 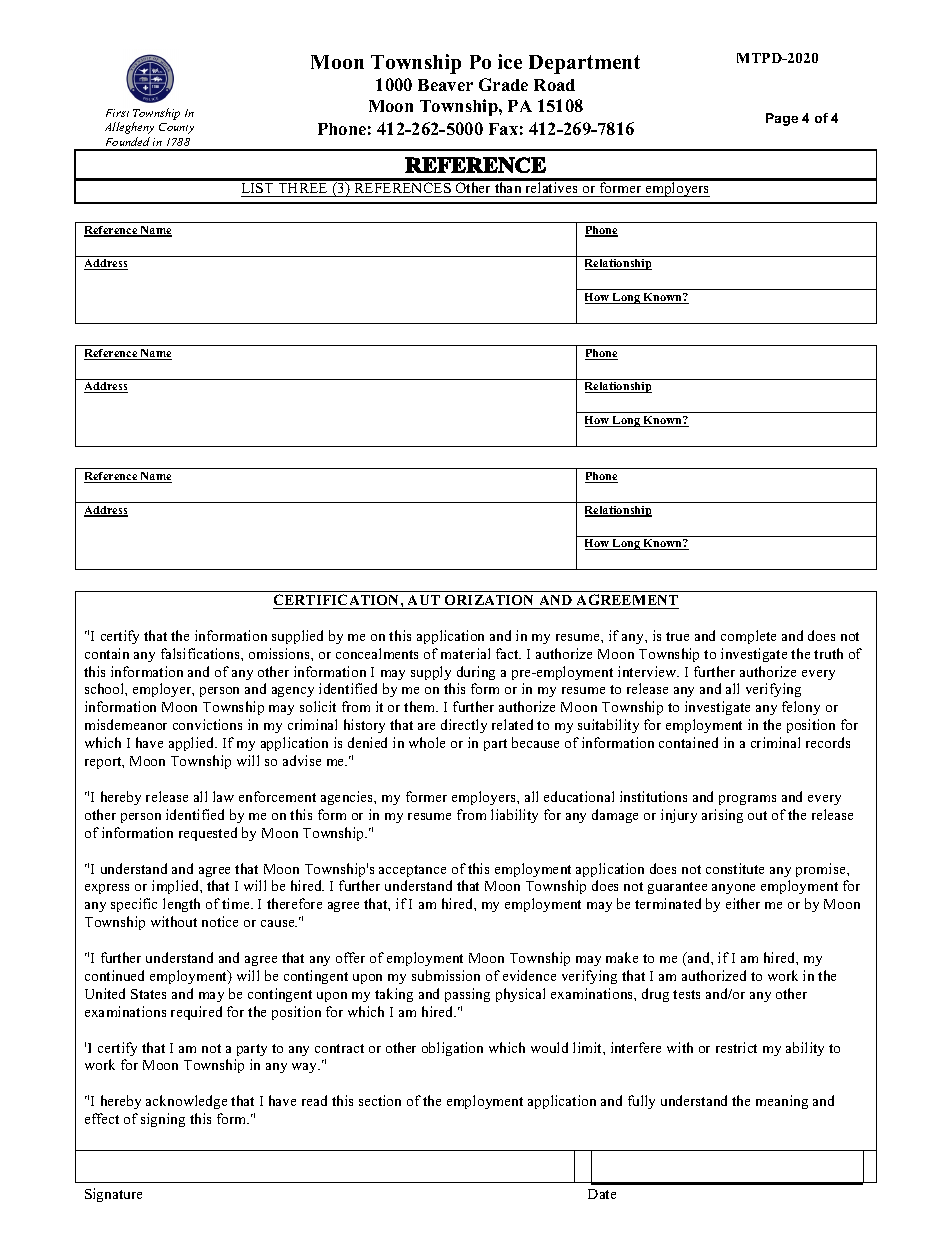 What do you see at coordinates (782, 1102) in the screenshot?
I see `meaning` at bounding box center [782, 1102].
